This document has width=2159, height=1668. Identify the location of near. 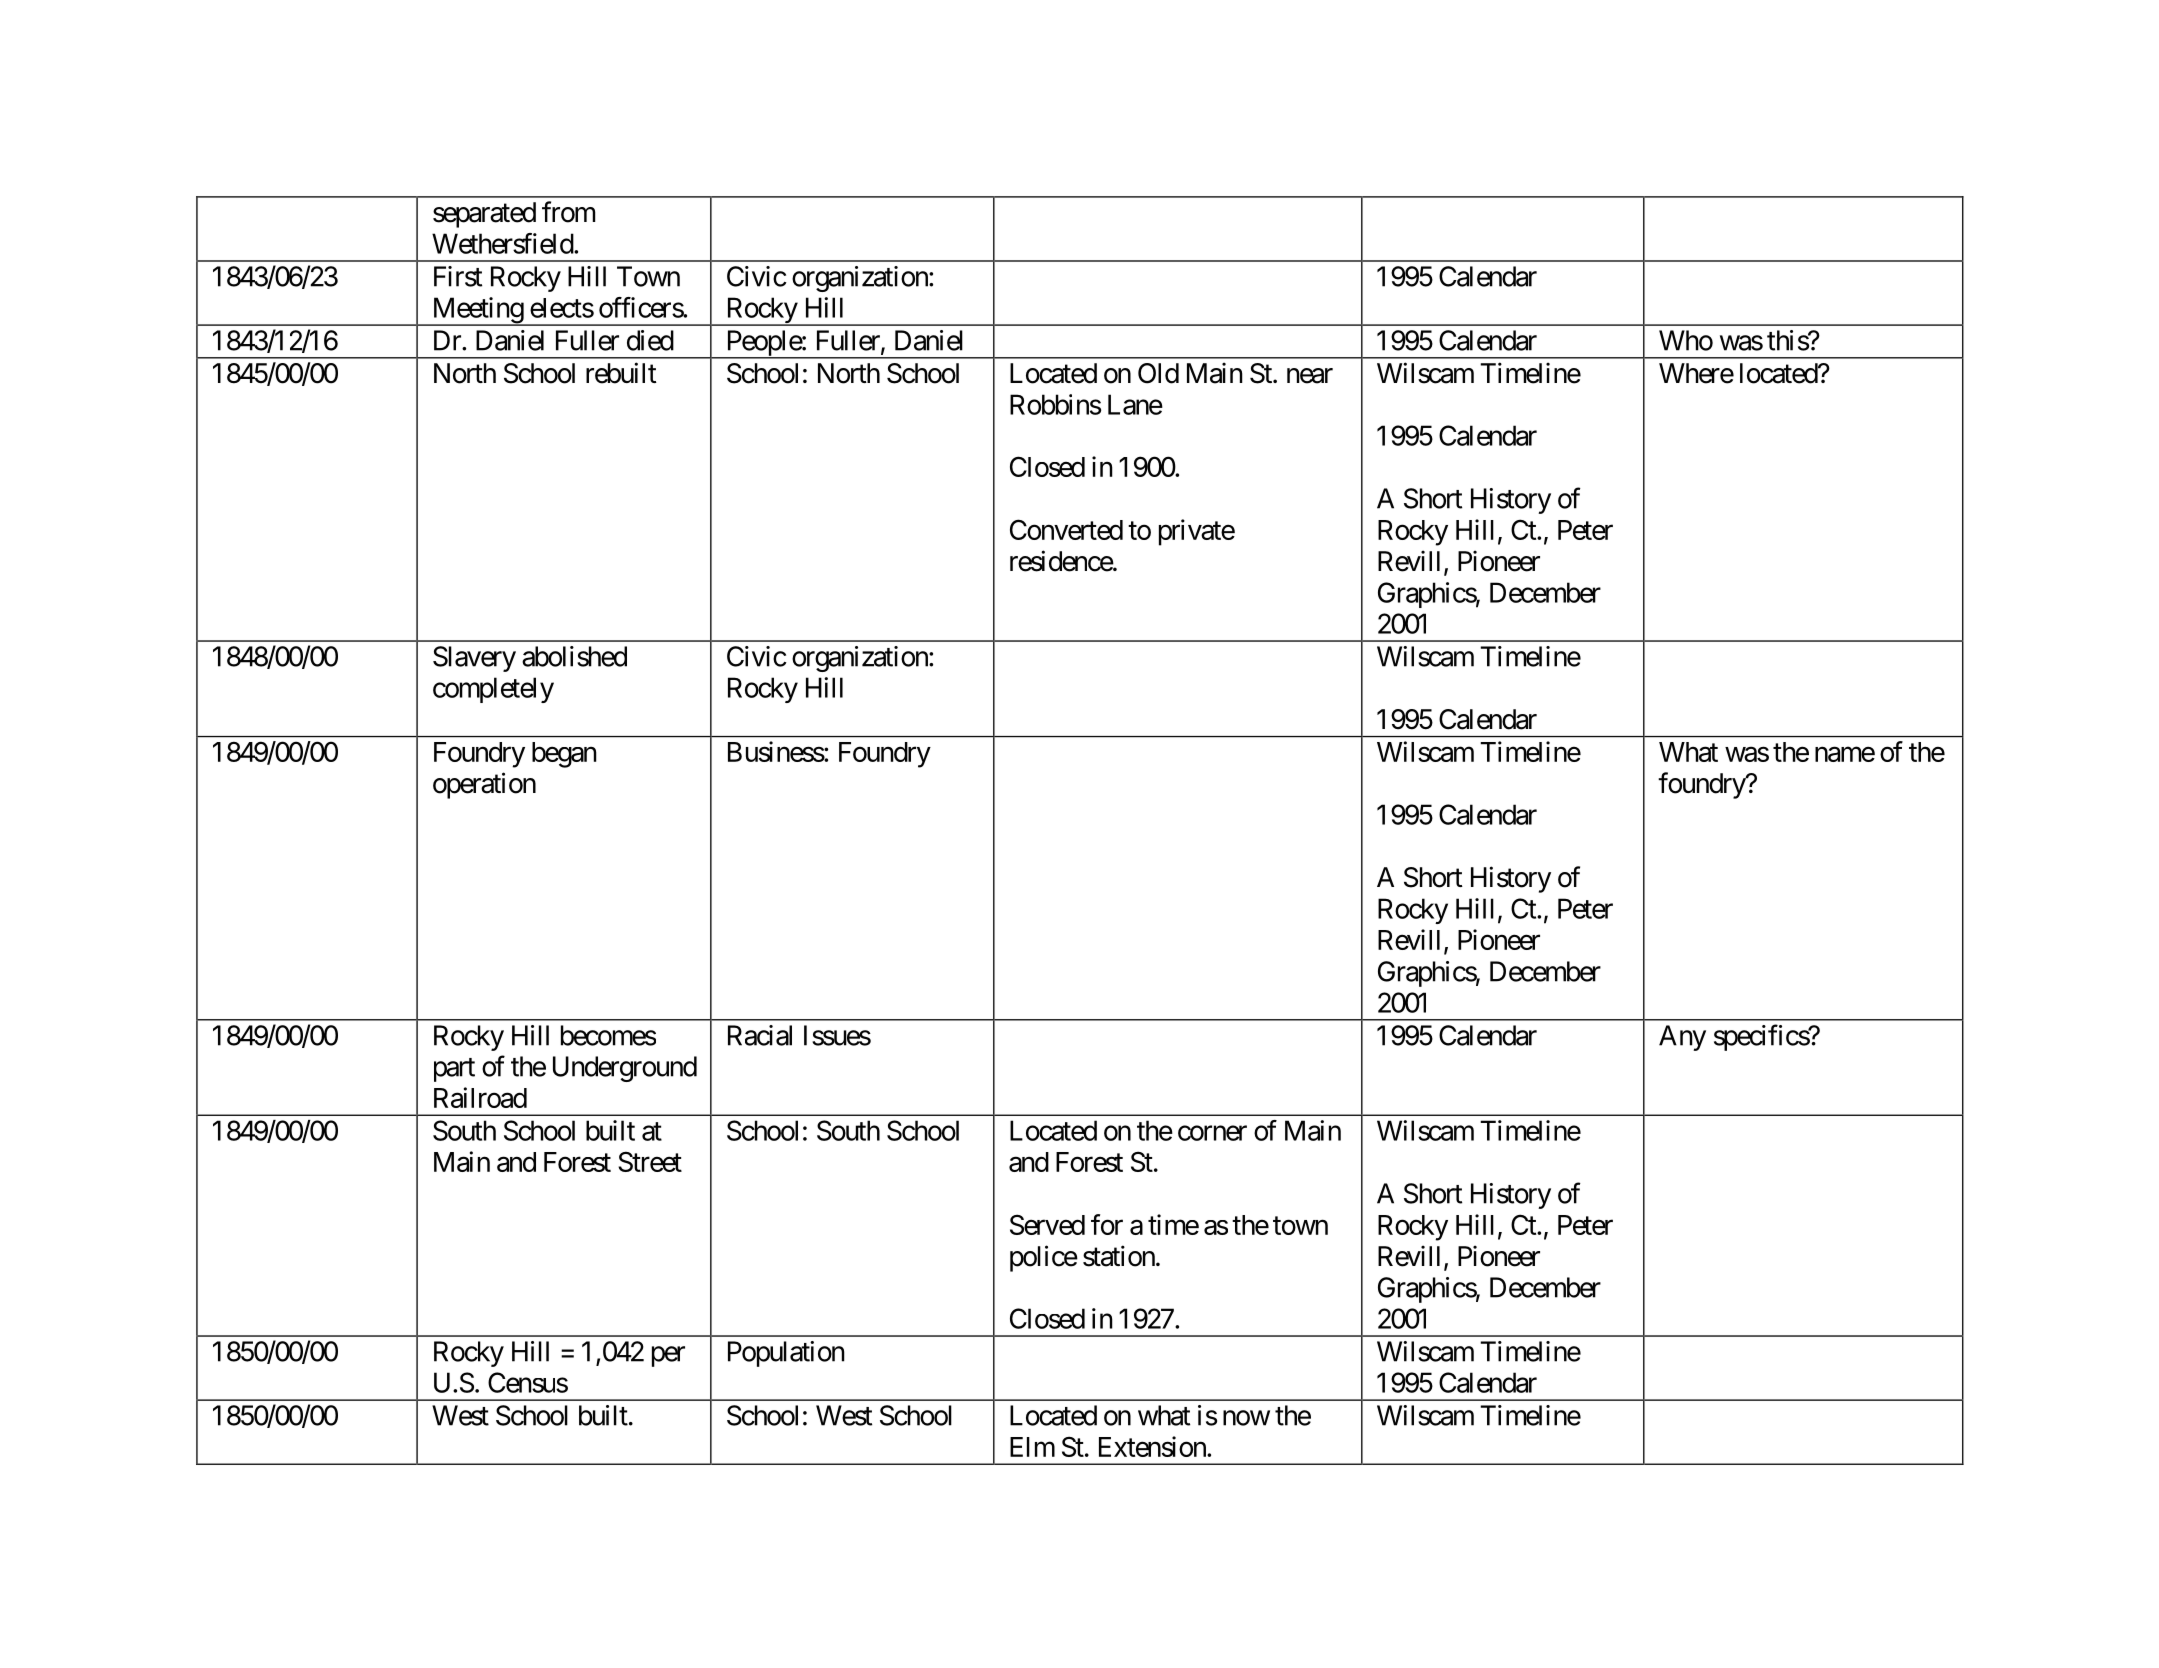
(1310, 376).
